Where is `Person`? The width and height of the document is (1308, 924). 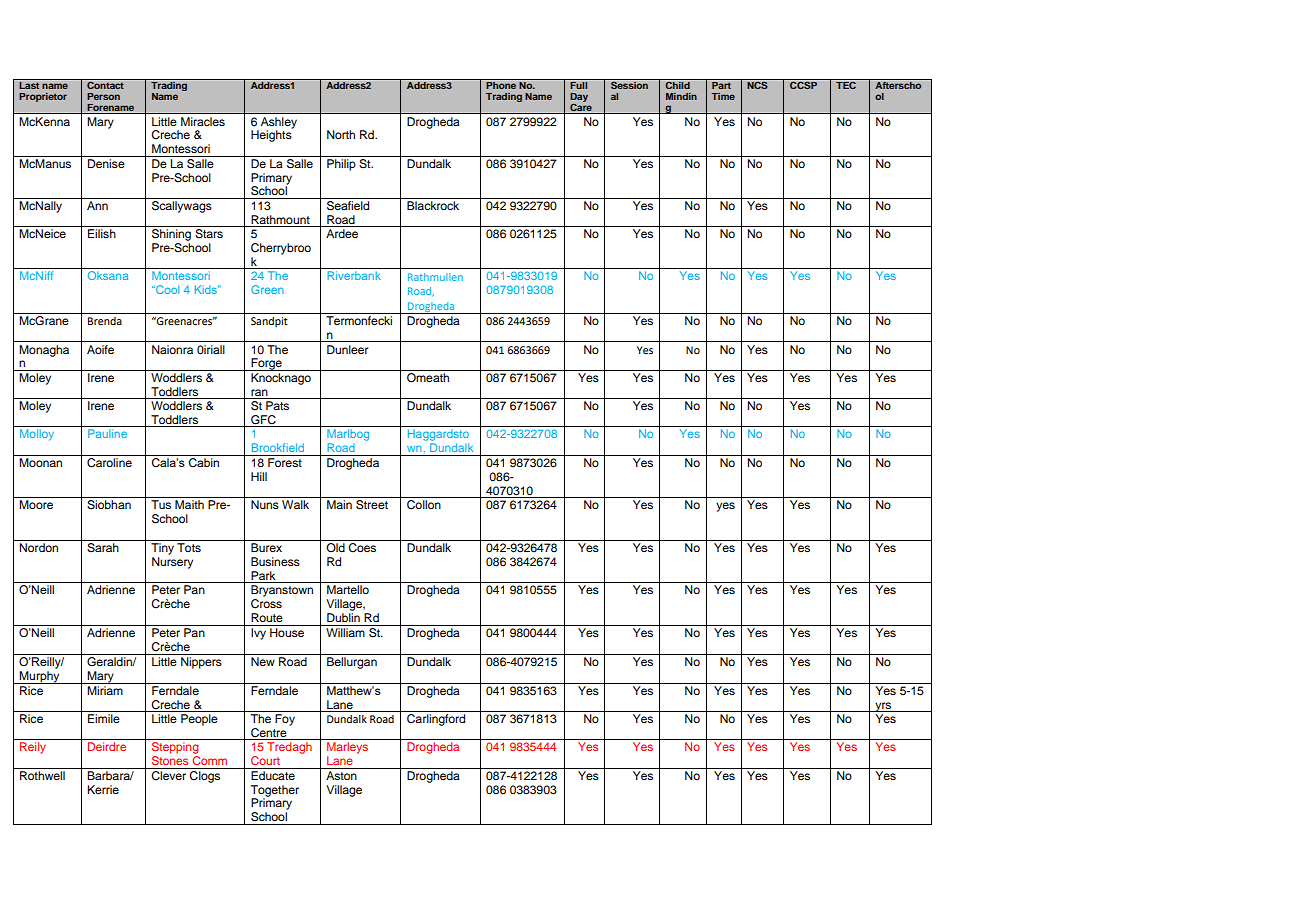 Person is located at coordinates (103, 96).
